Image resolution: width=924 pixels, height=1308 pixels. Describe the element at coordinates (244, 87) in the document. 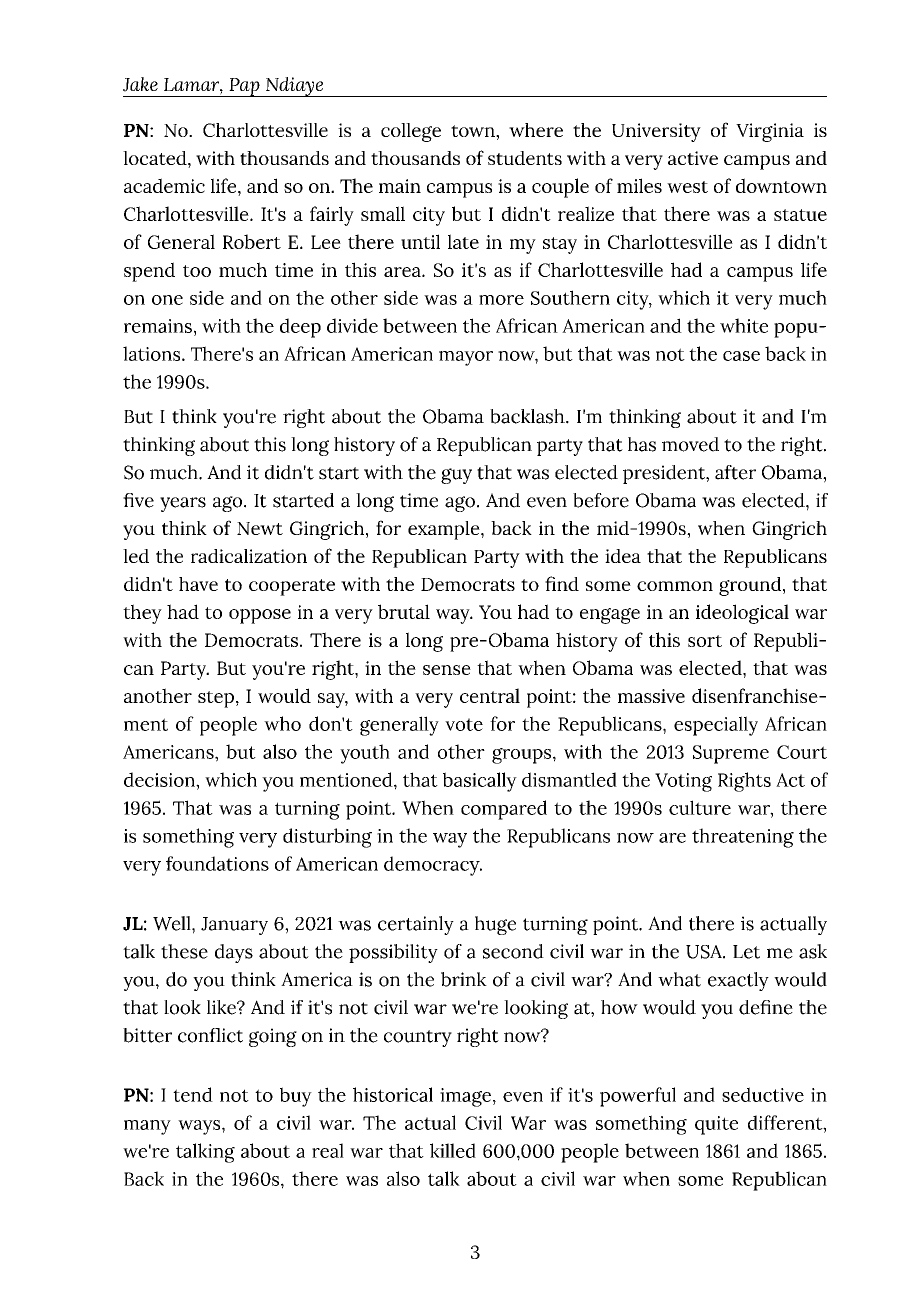

I see `Pap` at that location.
